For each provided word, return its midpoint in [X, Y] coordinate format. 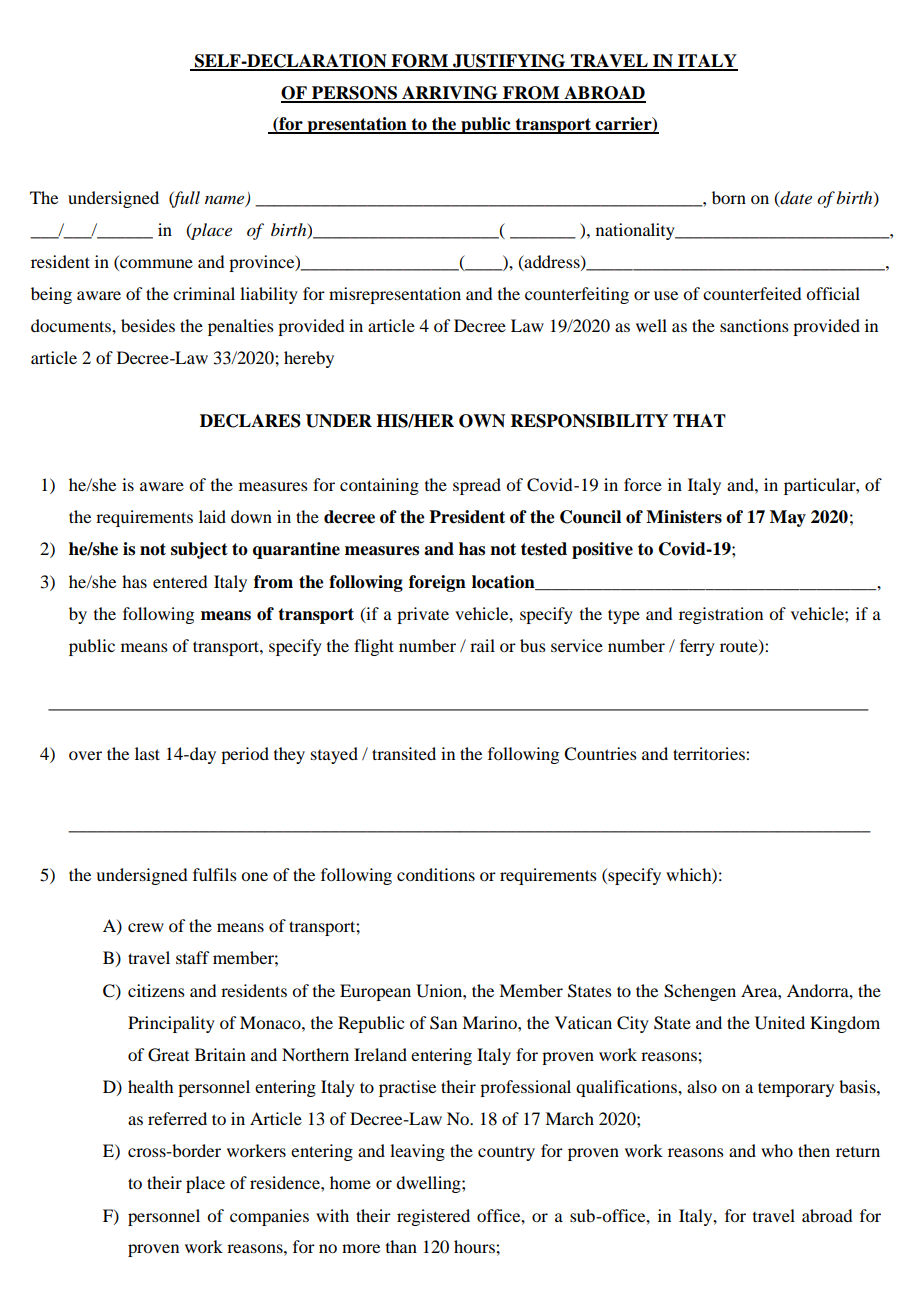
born [729, 197]
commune [155, 265]
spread [477, 486]
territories [710, 753]
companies [269, 1217]
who [777, 1150]
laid [212, 516]
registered [433, 1217]
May [788, 518]
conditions [436, 874]
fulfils [215, 874]
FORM [419, 62]
